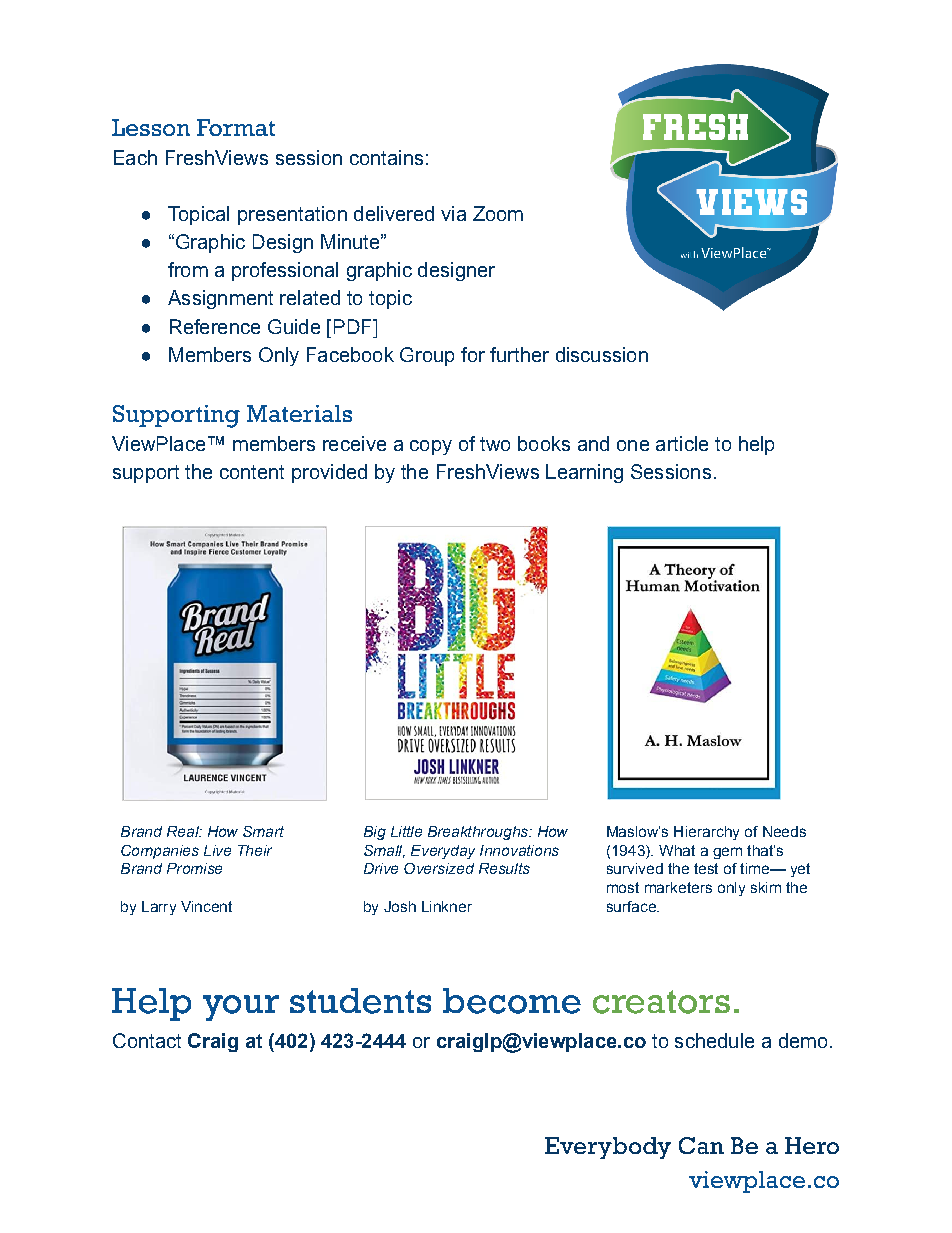  Describe the element at coordinates (147, 1040) in the screenshot. I see `Contact` at that location.
